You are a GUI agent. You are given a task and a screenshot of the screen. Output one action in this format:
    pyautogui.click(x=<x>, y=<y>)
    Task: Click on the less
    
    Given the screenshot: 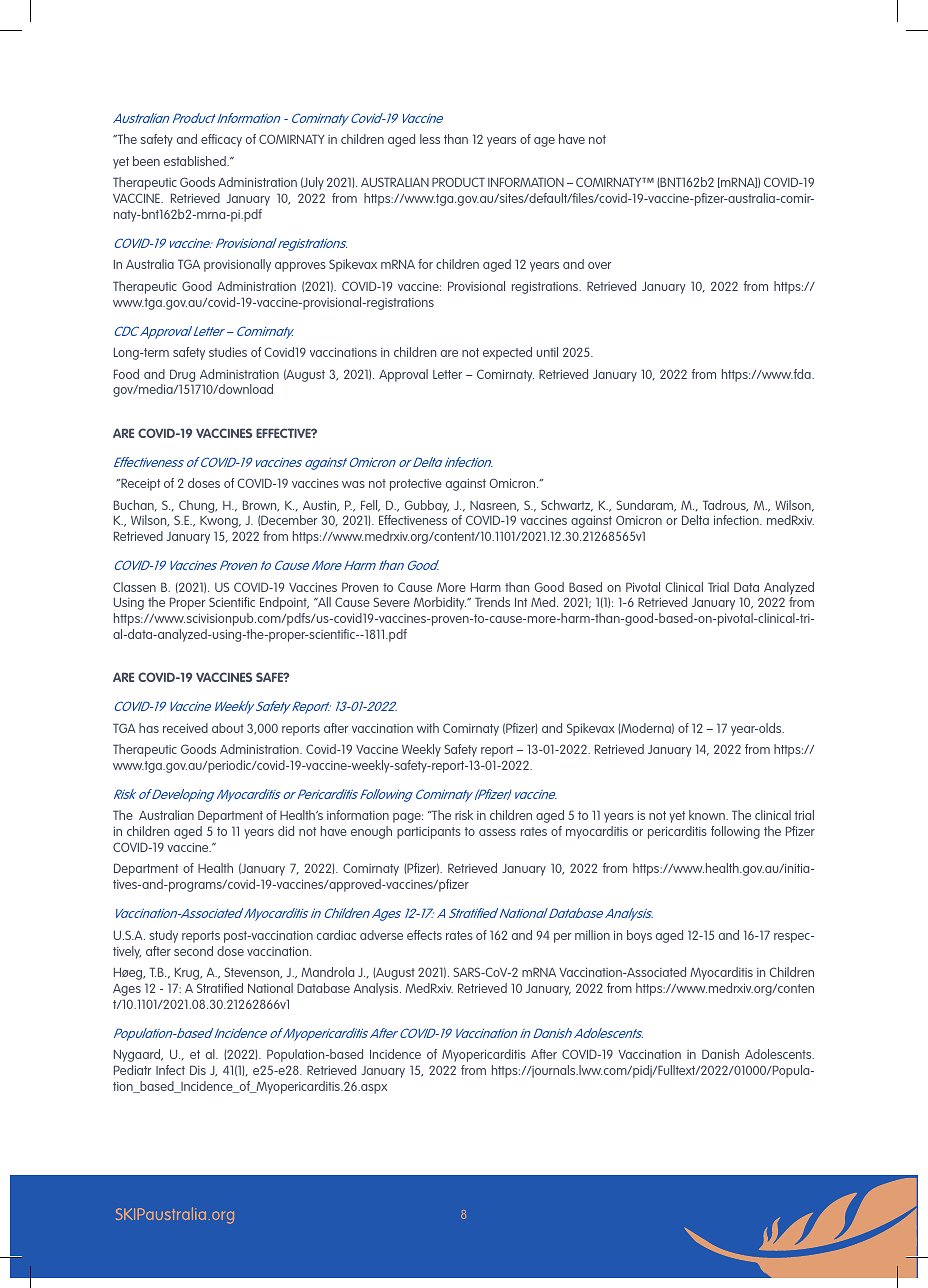 What is the action you would take?
    pyautogui.click(x=430, y=139)
